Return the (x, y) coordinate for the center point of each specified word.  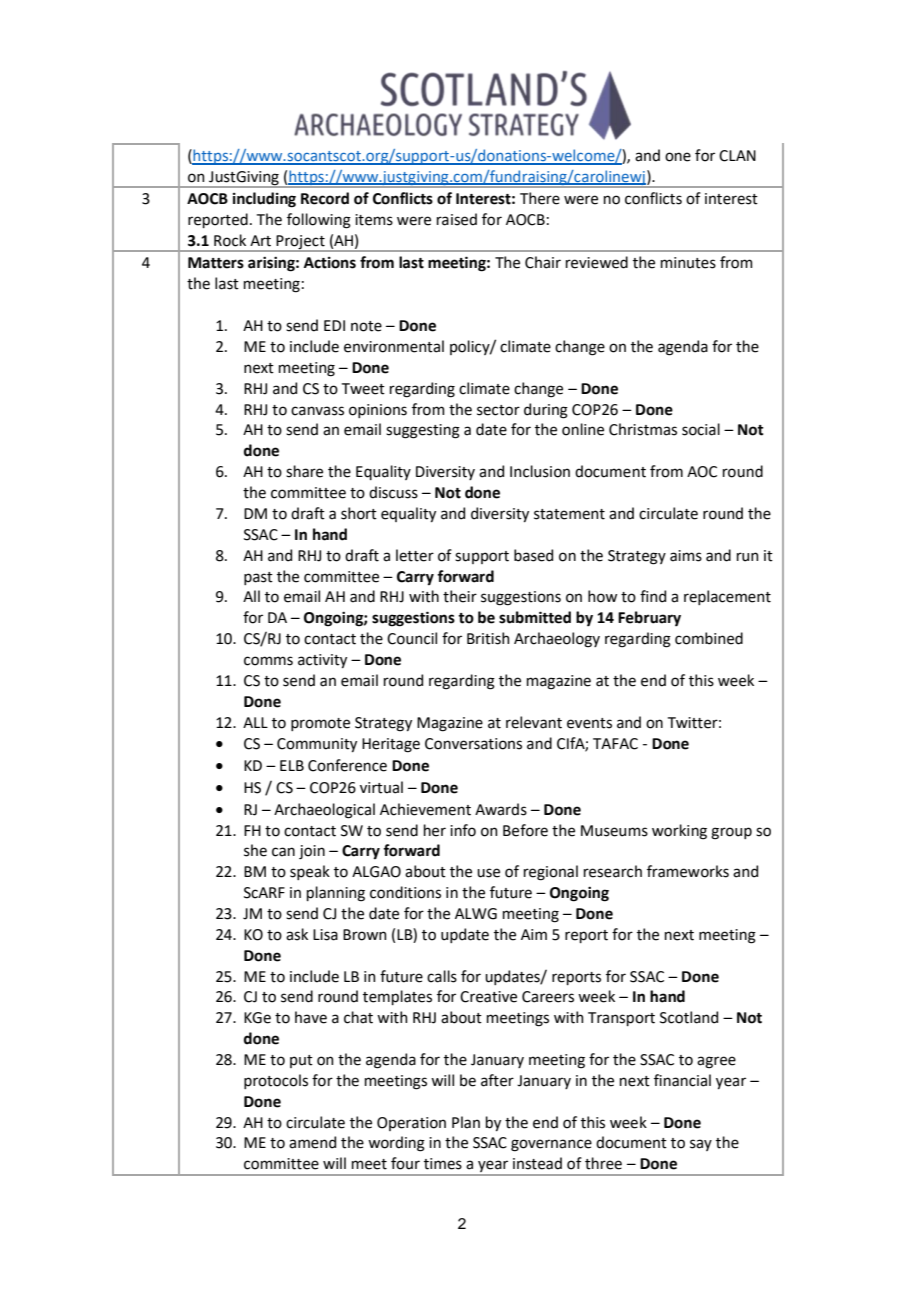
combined (709, 638)
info (463, 830)
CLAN (737, 156)
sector (498, 410)
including (264, 200)
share (304, 471)
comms (268, 661)
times (443, 1164)
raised (457, 219)
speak (310, 872)
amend (312, 1142)
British (488, 638)
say (701, 1145)
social (701, 429)
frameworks (688, 871)
